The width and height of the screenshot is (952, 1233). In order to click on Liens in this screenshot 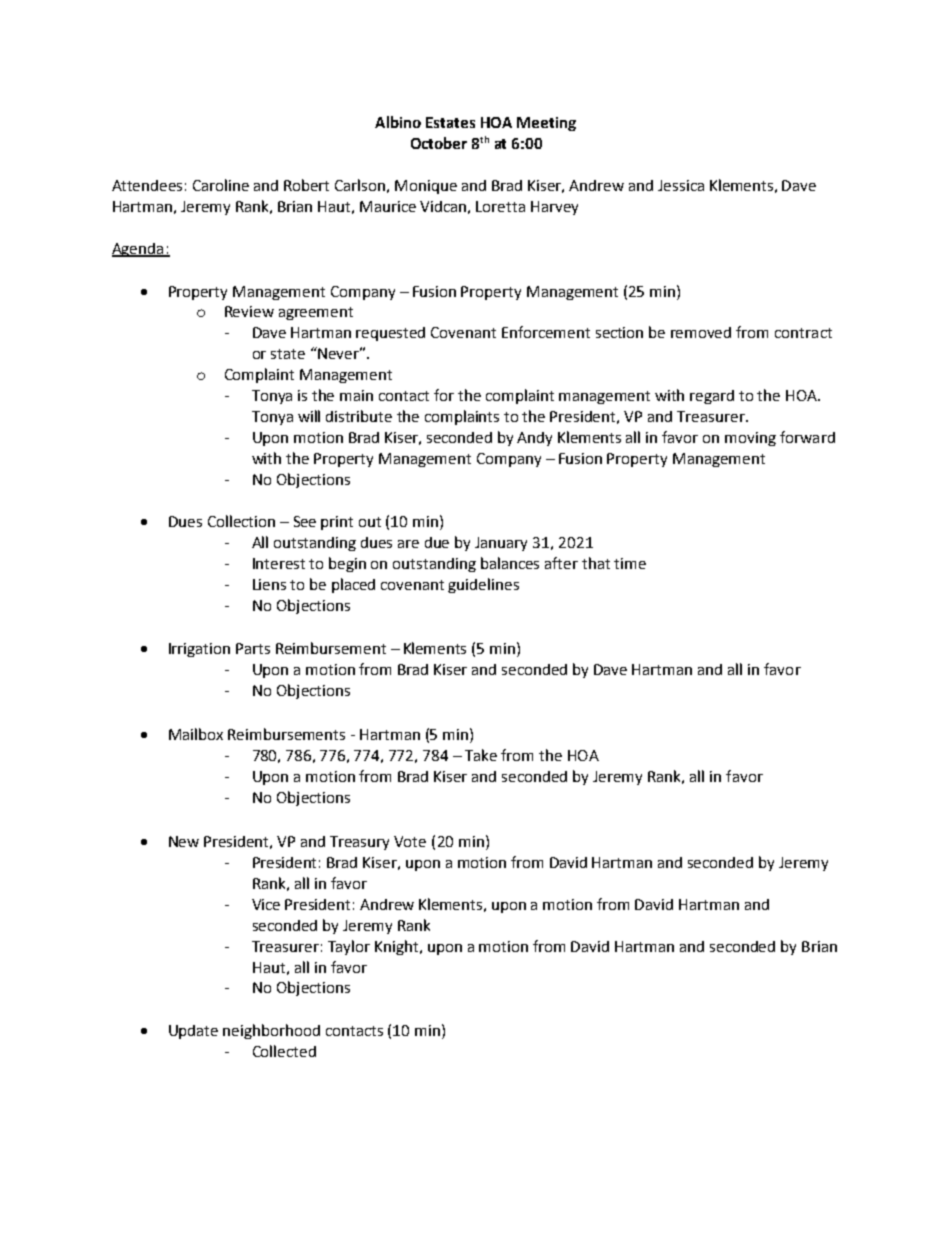, I will do `click(269, 584)`.
